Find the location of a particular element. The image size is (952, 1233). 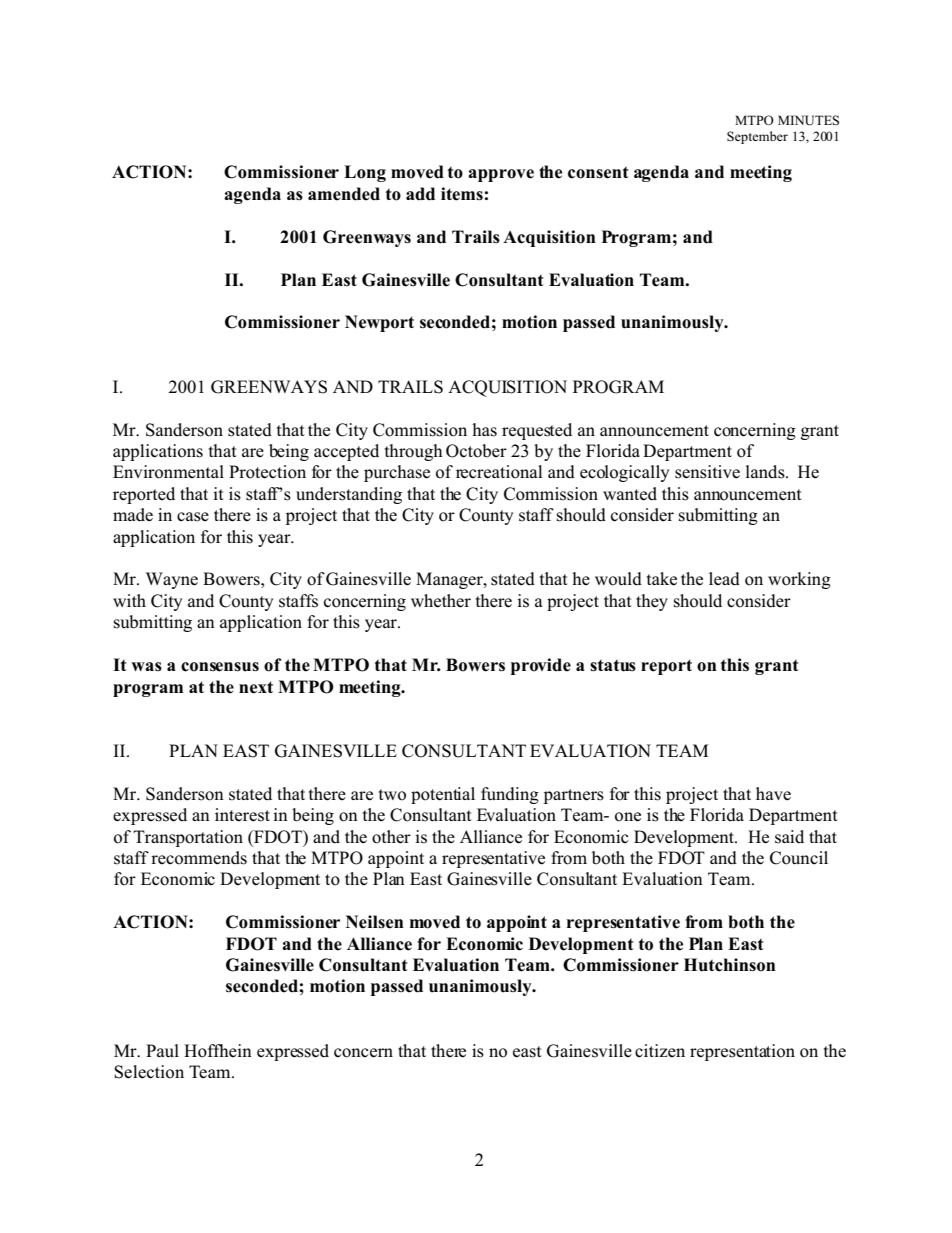

approve is located at coordinates (501, 175).
